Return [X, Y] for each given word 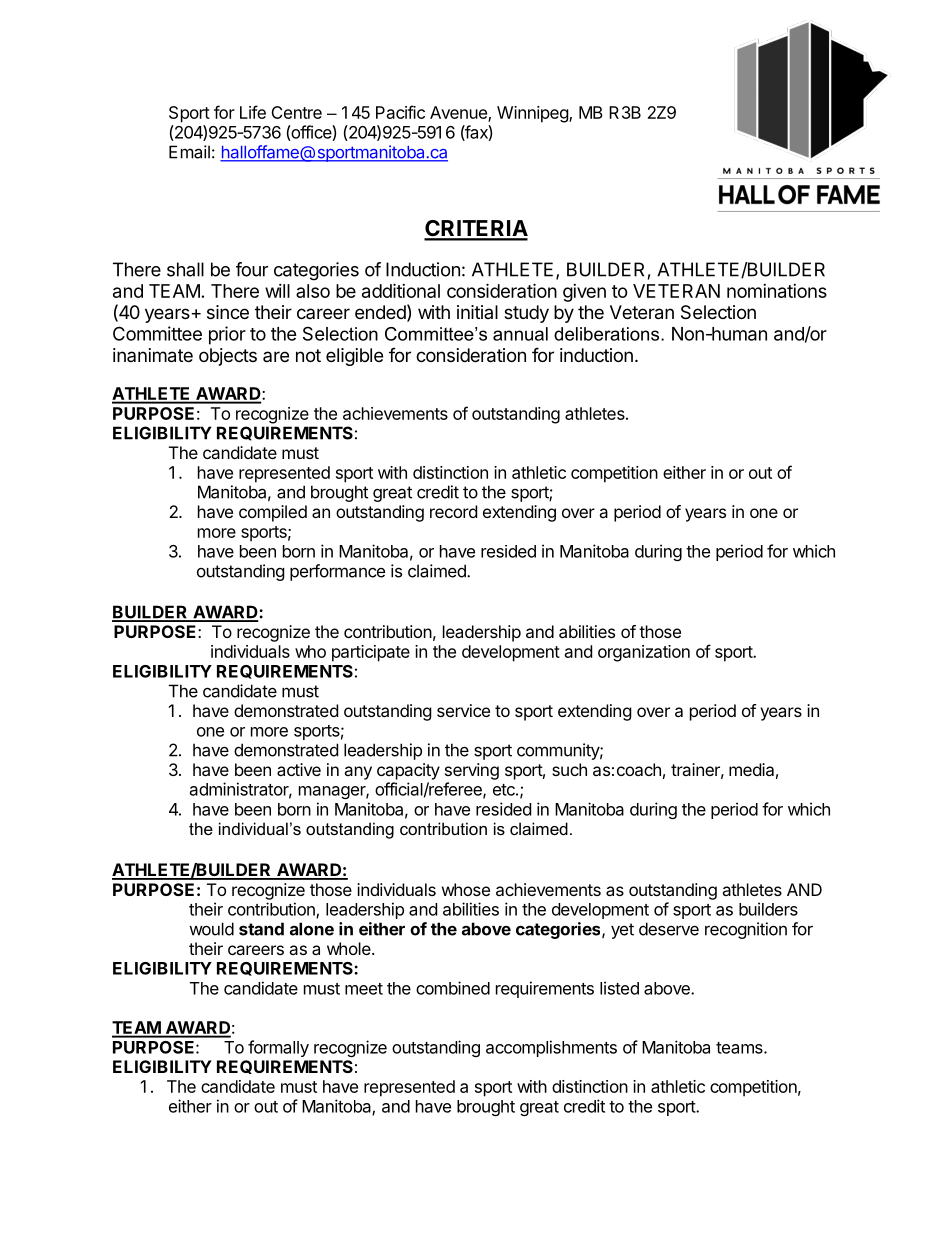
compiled [273, 513]
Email [189, 152]
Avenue [459, 114]
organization [644, 653]
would [211, 929]
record [453, 511]
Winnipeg [533, 114]
